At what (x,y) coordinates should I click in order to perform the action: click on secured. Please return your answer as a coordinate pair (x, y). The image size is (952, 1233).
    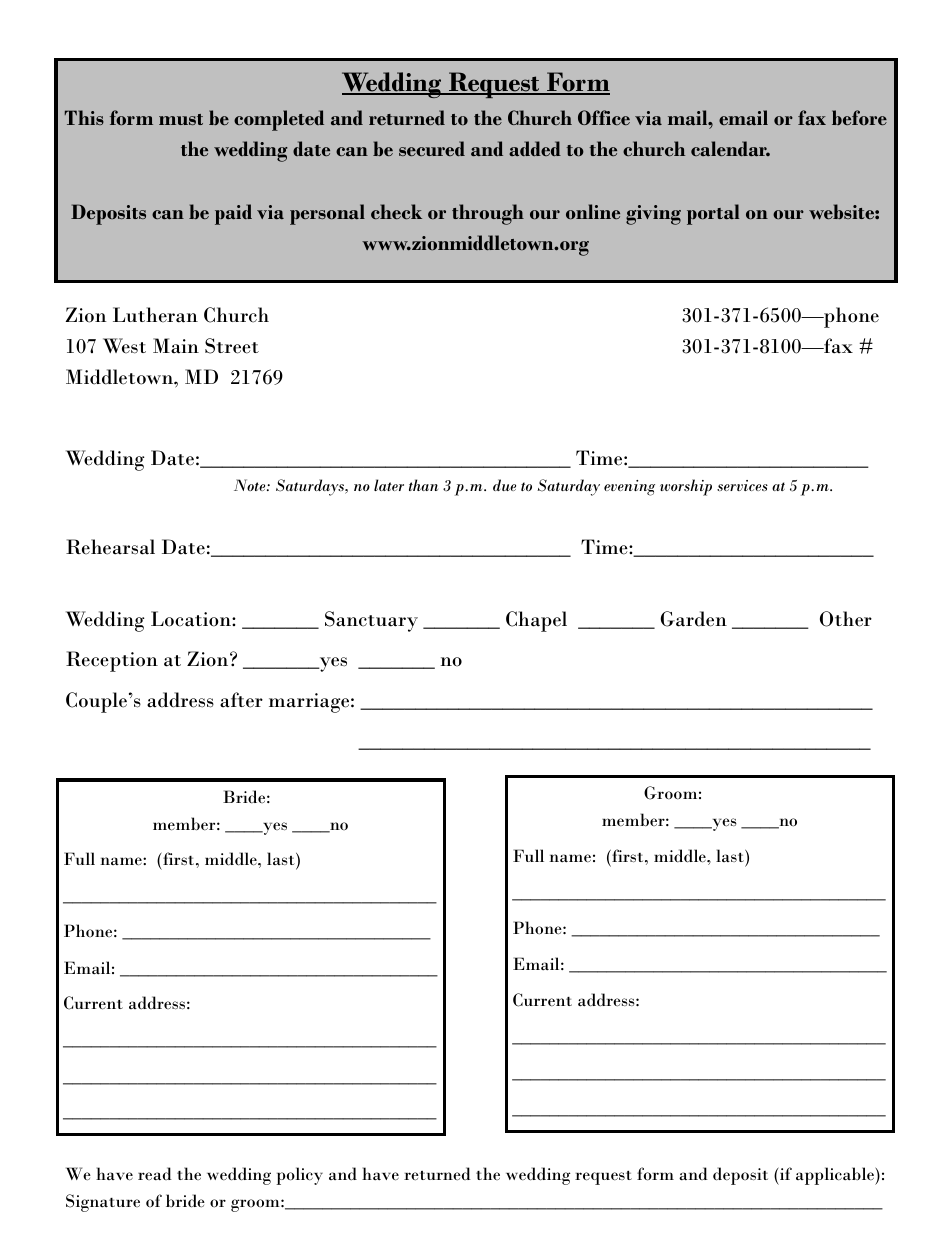
    Looking at the image, I should click on (432, 148).
